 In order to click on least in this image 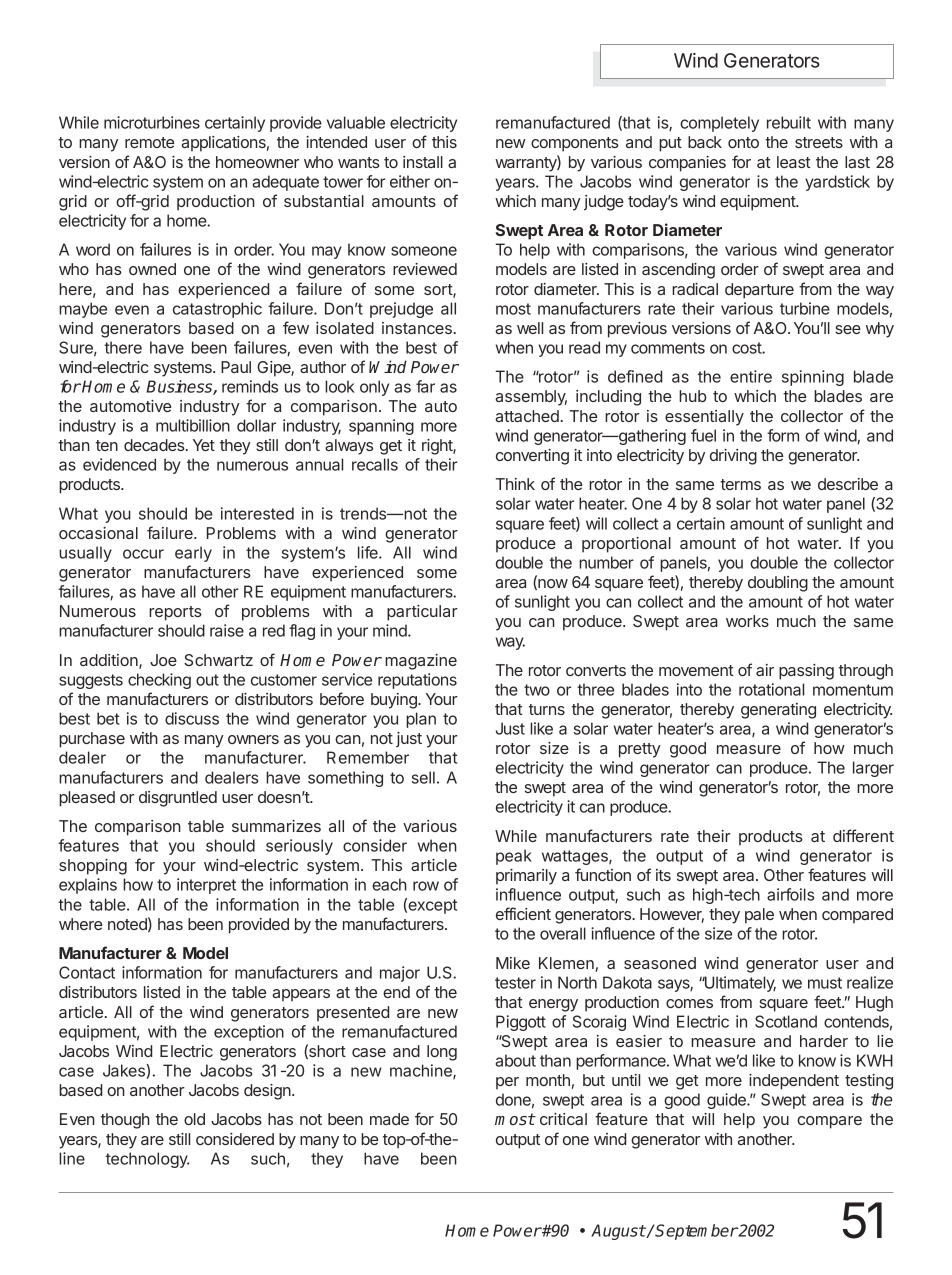, I will do `click(794, 162)`.
